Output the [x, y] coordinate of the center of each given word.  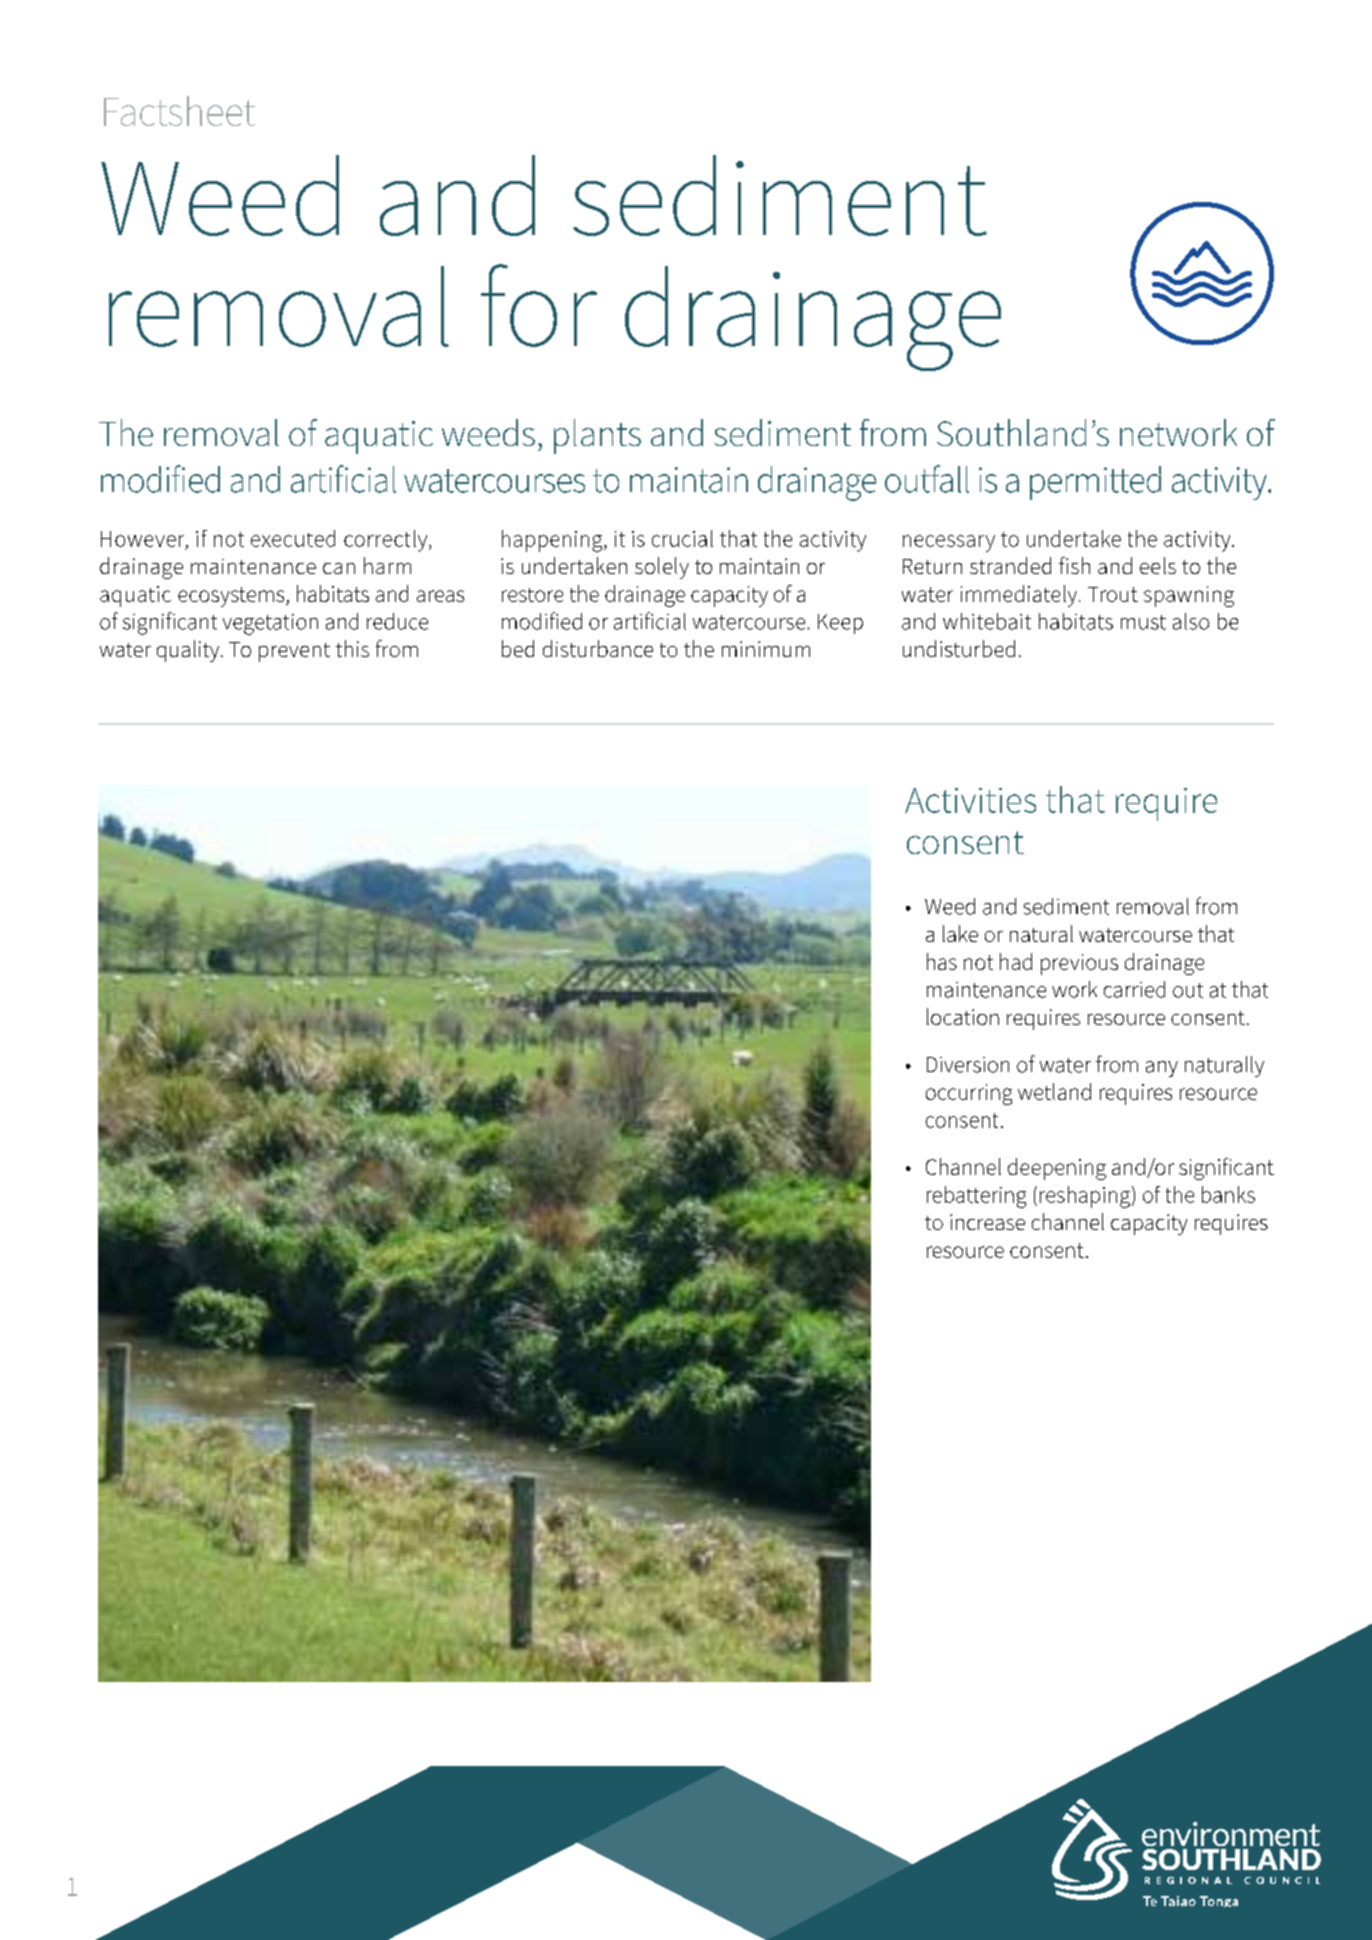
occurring [969, 1094]
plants [597, 436]
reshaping [1085, 1197]
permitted [1095, 483]
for [539, 305]
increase [987, 1222]
